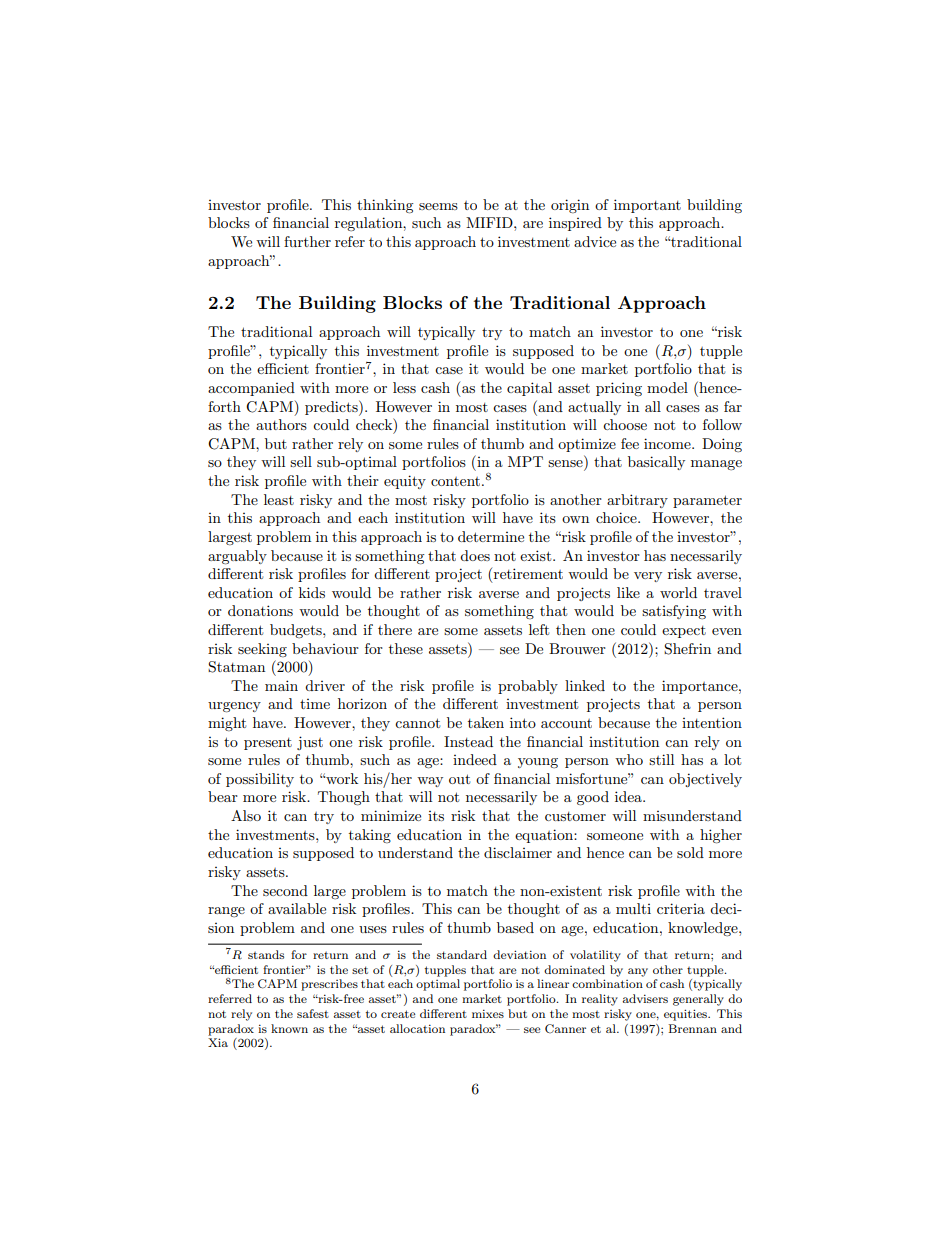 This page has height=1233, width=952. What do you see at coordinates (525, 461) in the page?
I see `MPT` at bounding box center [525, 461].
